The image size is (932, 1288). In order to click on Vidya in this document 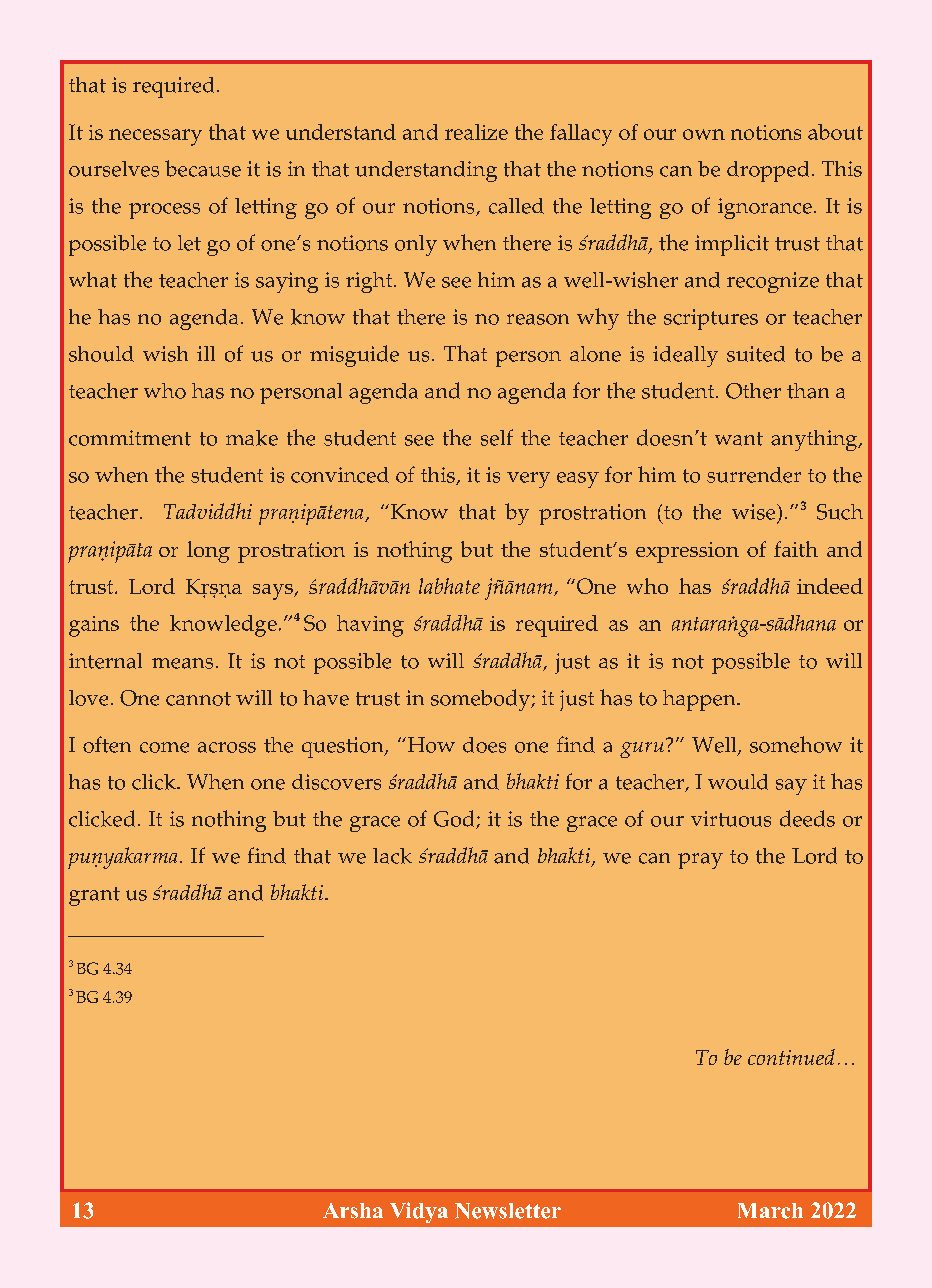, I will do `click(419, 1212)`.
